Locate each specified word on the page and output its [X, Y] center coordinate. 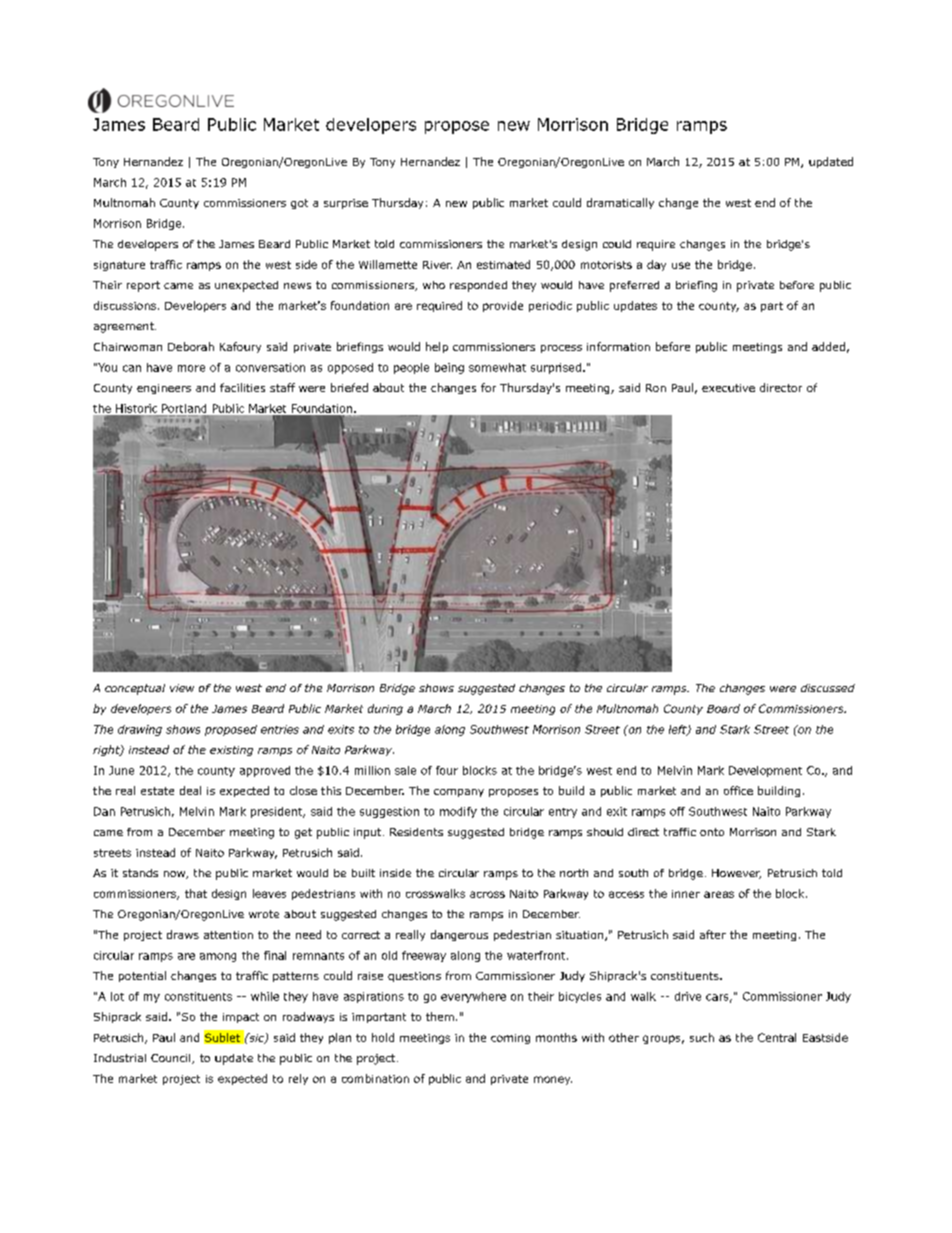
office [738, 790]
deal [190, 790]
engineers [164, 389]
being [449, 368]
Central [777, 1037]
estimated [503, 264]
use [681, 265]
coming [510, 1039]
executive [728, 388]
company [459, 793]
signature [119, 266]
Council [172, 1059]
